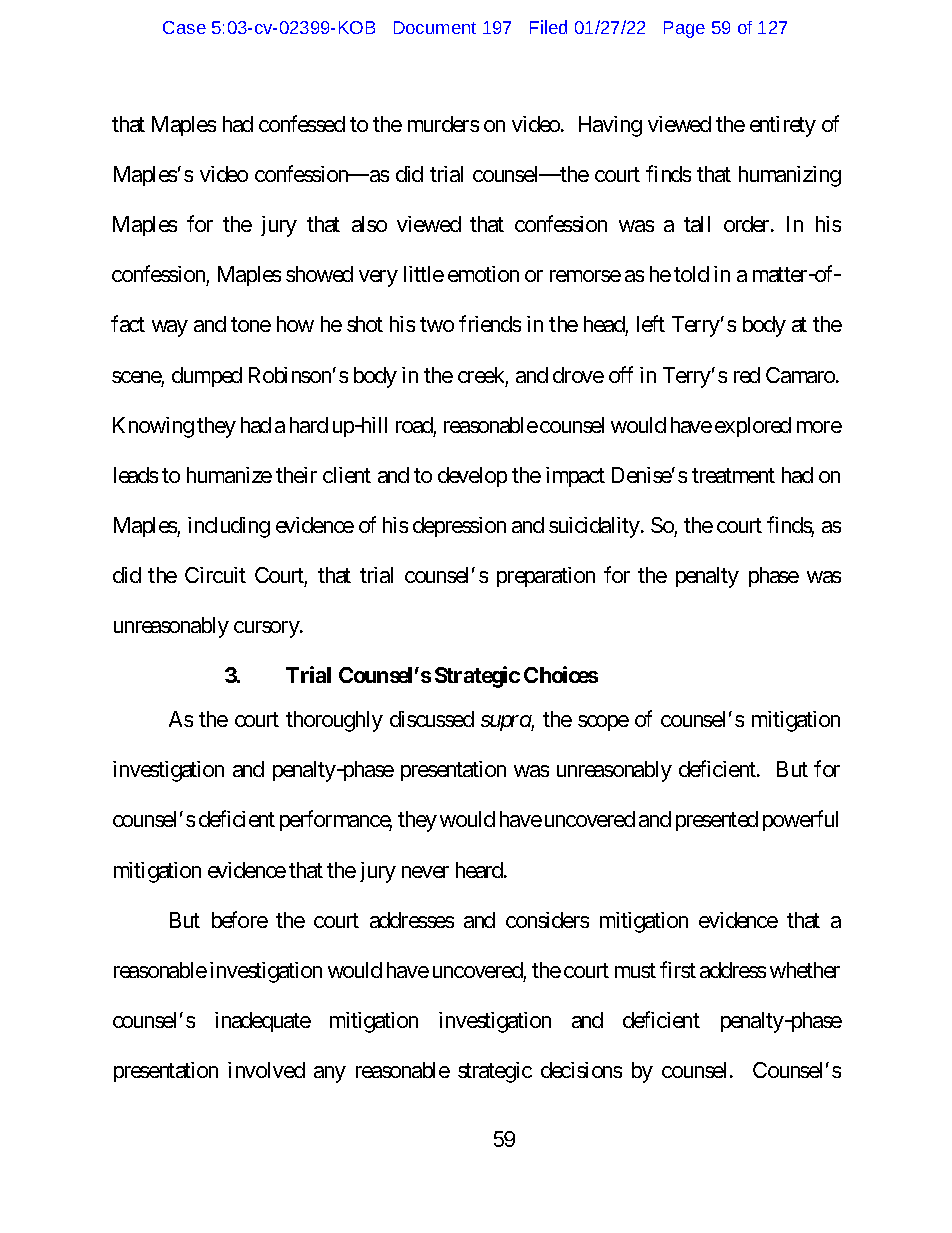 This screenshot has width=952, height=1233. Describe the element at coordinates (184, 27) in the screenshot. I see `Case` at that location.
